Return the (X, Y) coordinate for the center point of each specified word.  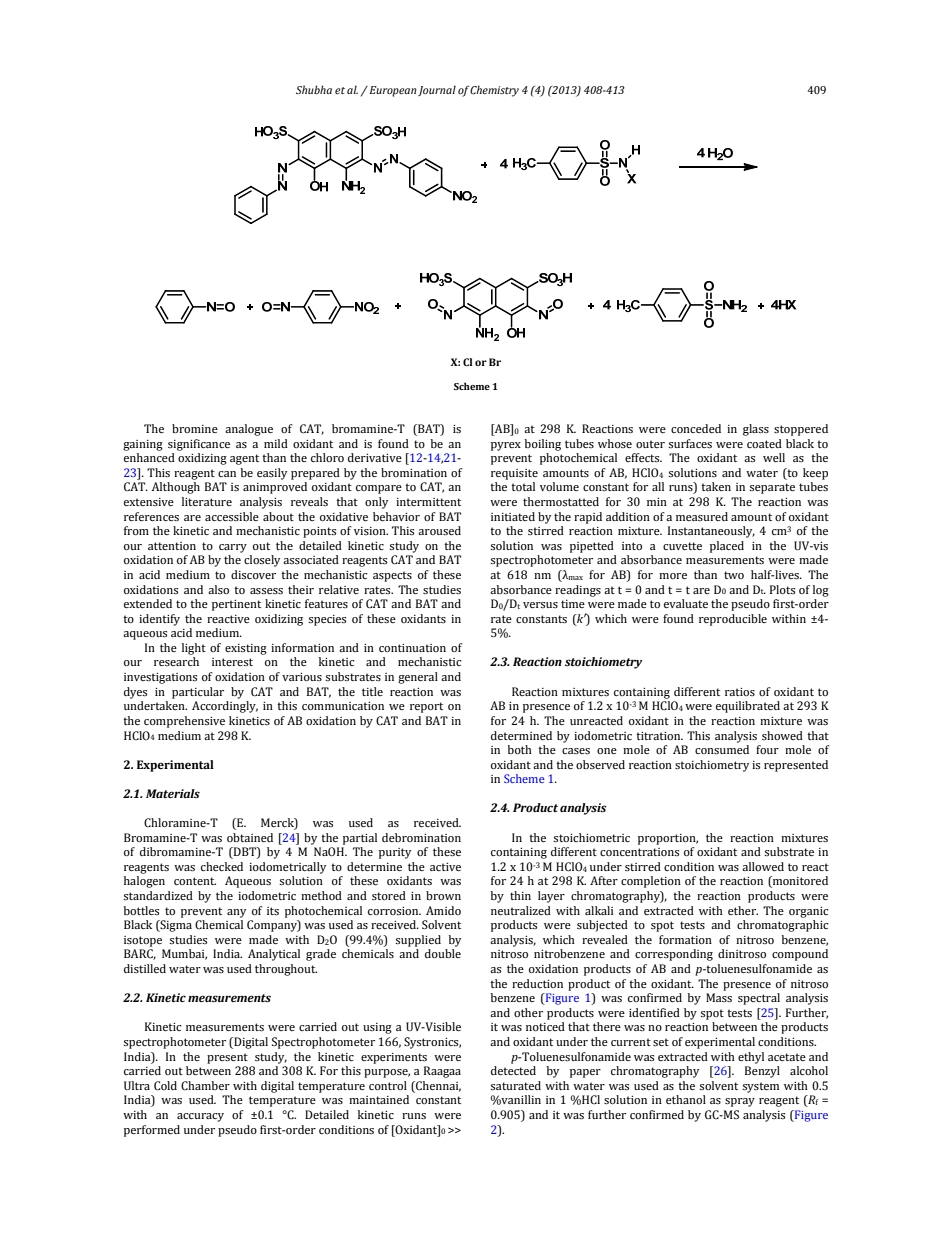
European (392, 91)
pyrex (506, 446)
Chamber (205, 1085)
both (520, 749)
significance (199, 445)
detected (513, 1070)
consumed (722, 749)
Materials (173, 793)
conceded (696, 428)
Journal (437, 90)
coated (764, 443)
